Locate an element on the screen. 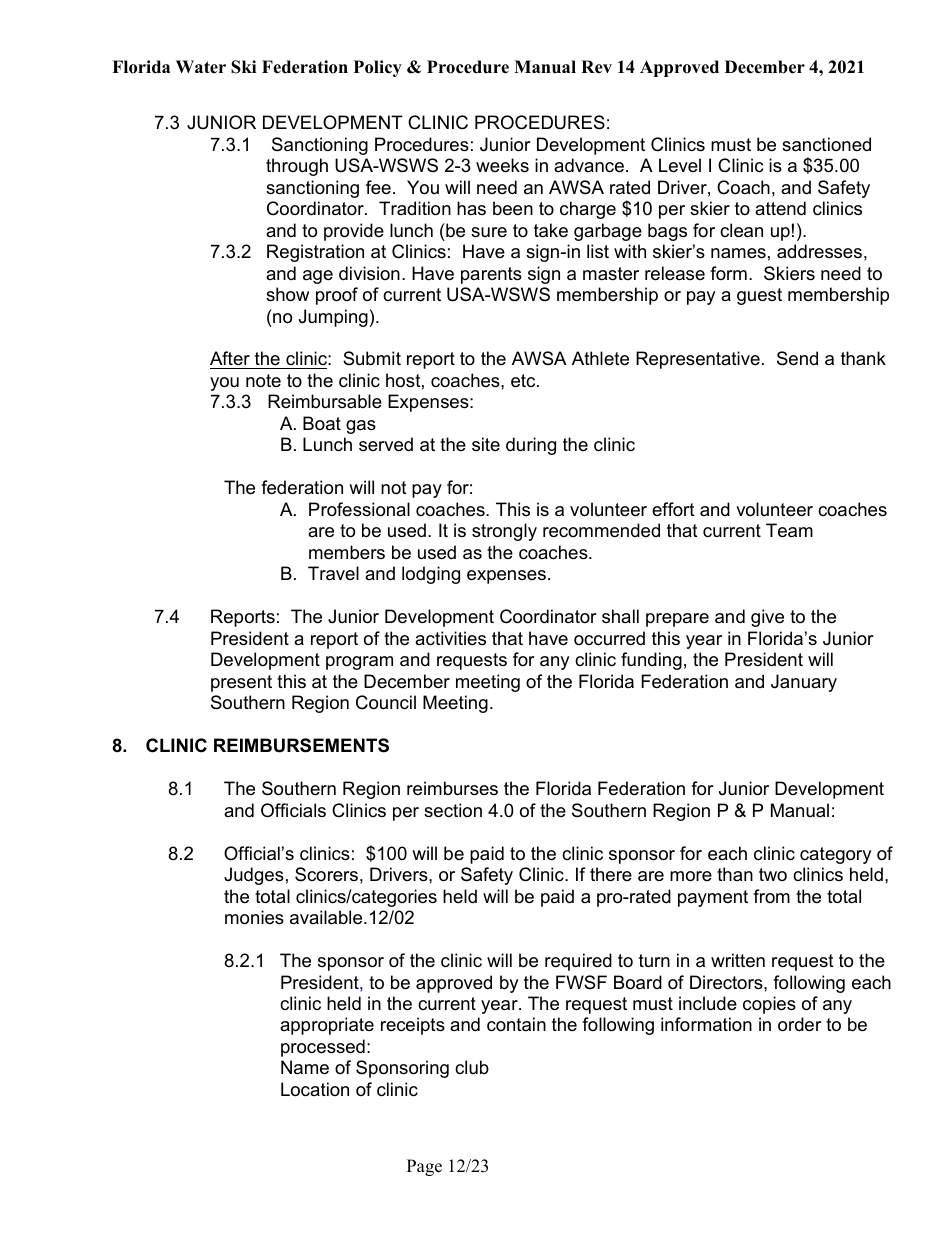 Image resolution: width=952 pixels, height=1233 pixels. weeks is located at coordinates (502, 165).
